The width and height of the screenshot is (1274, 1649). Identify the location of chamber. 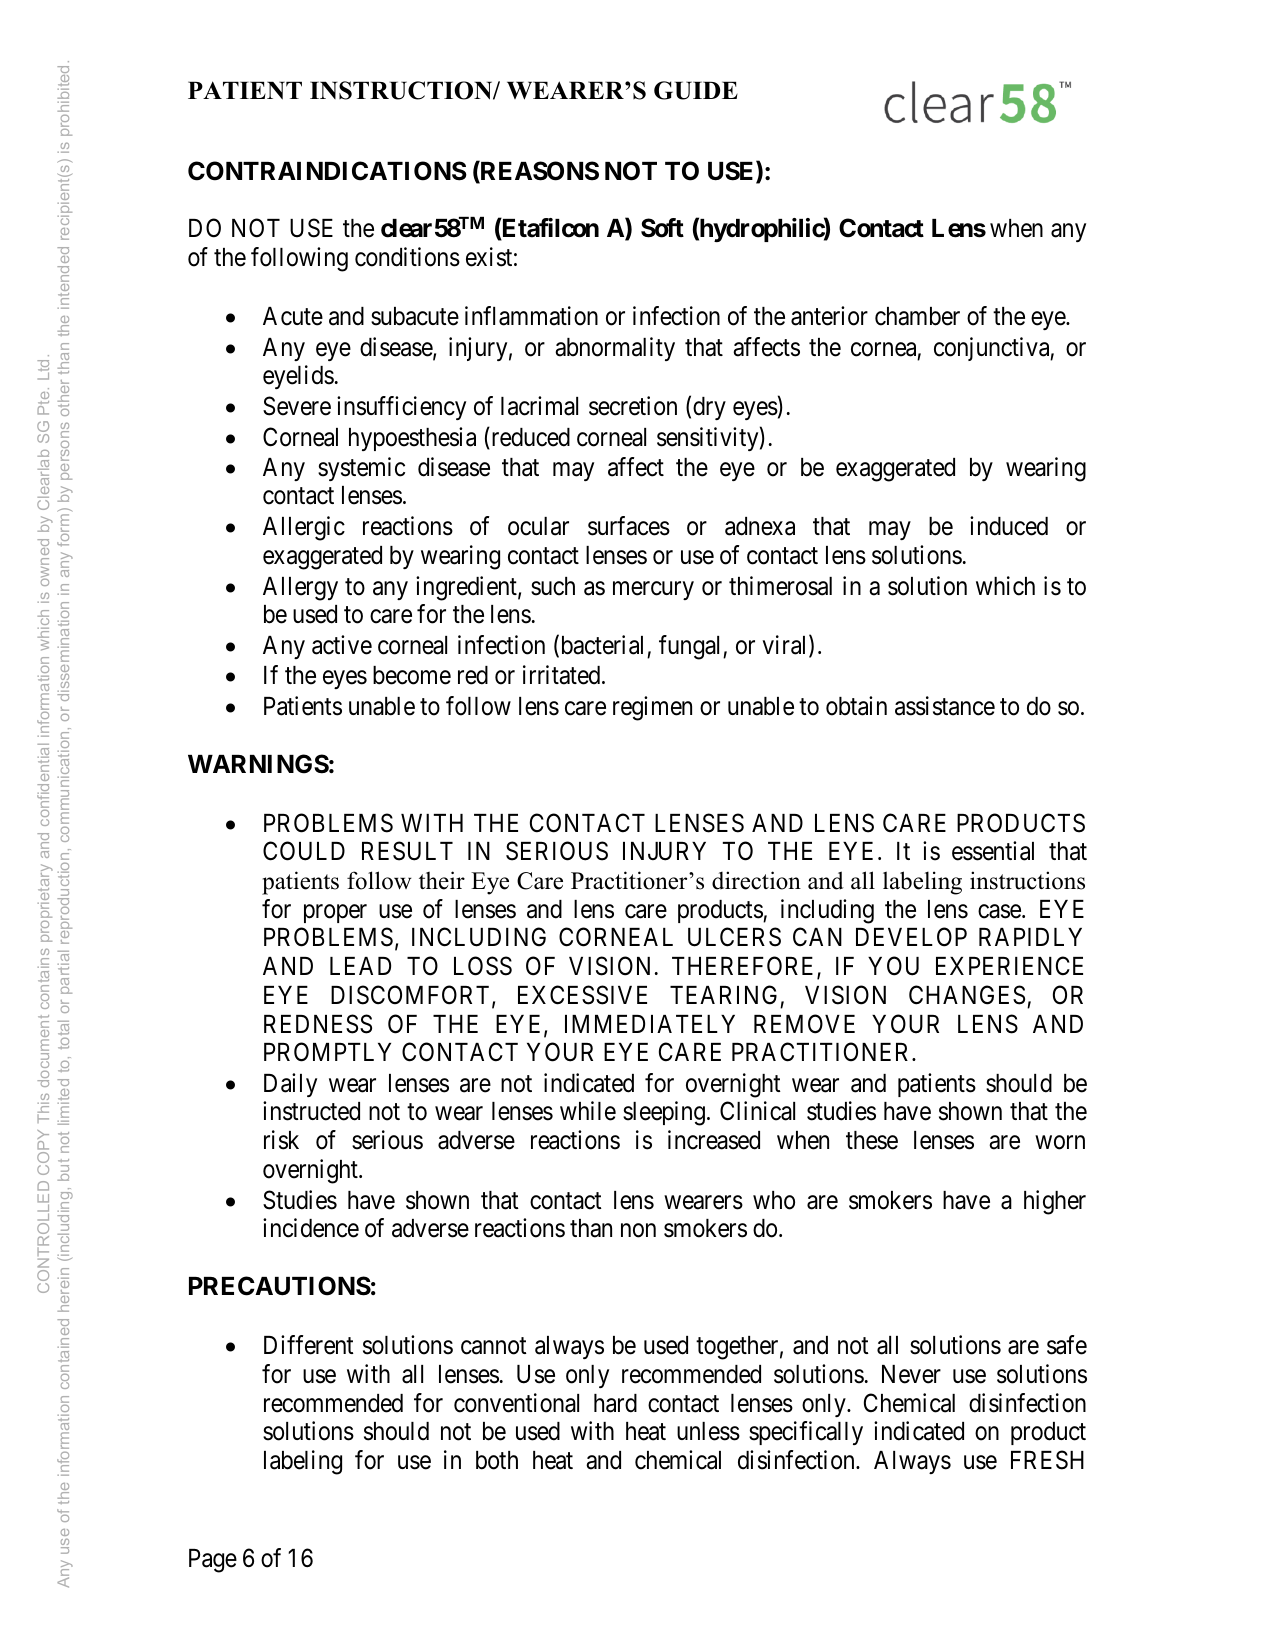
(917, 316).
